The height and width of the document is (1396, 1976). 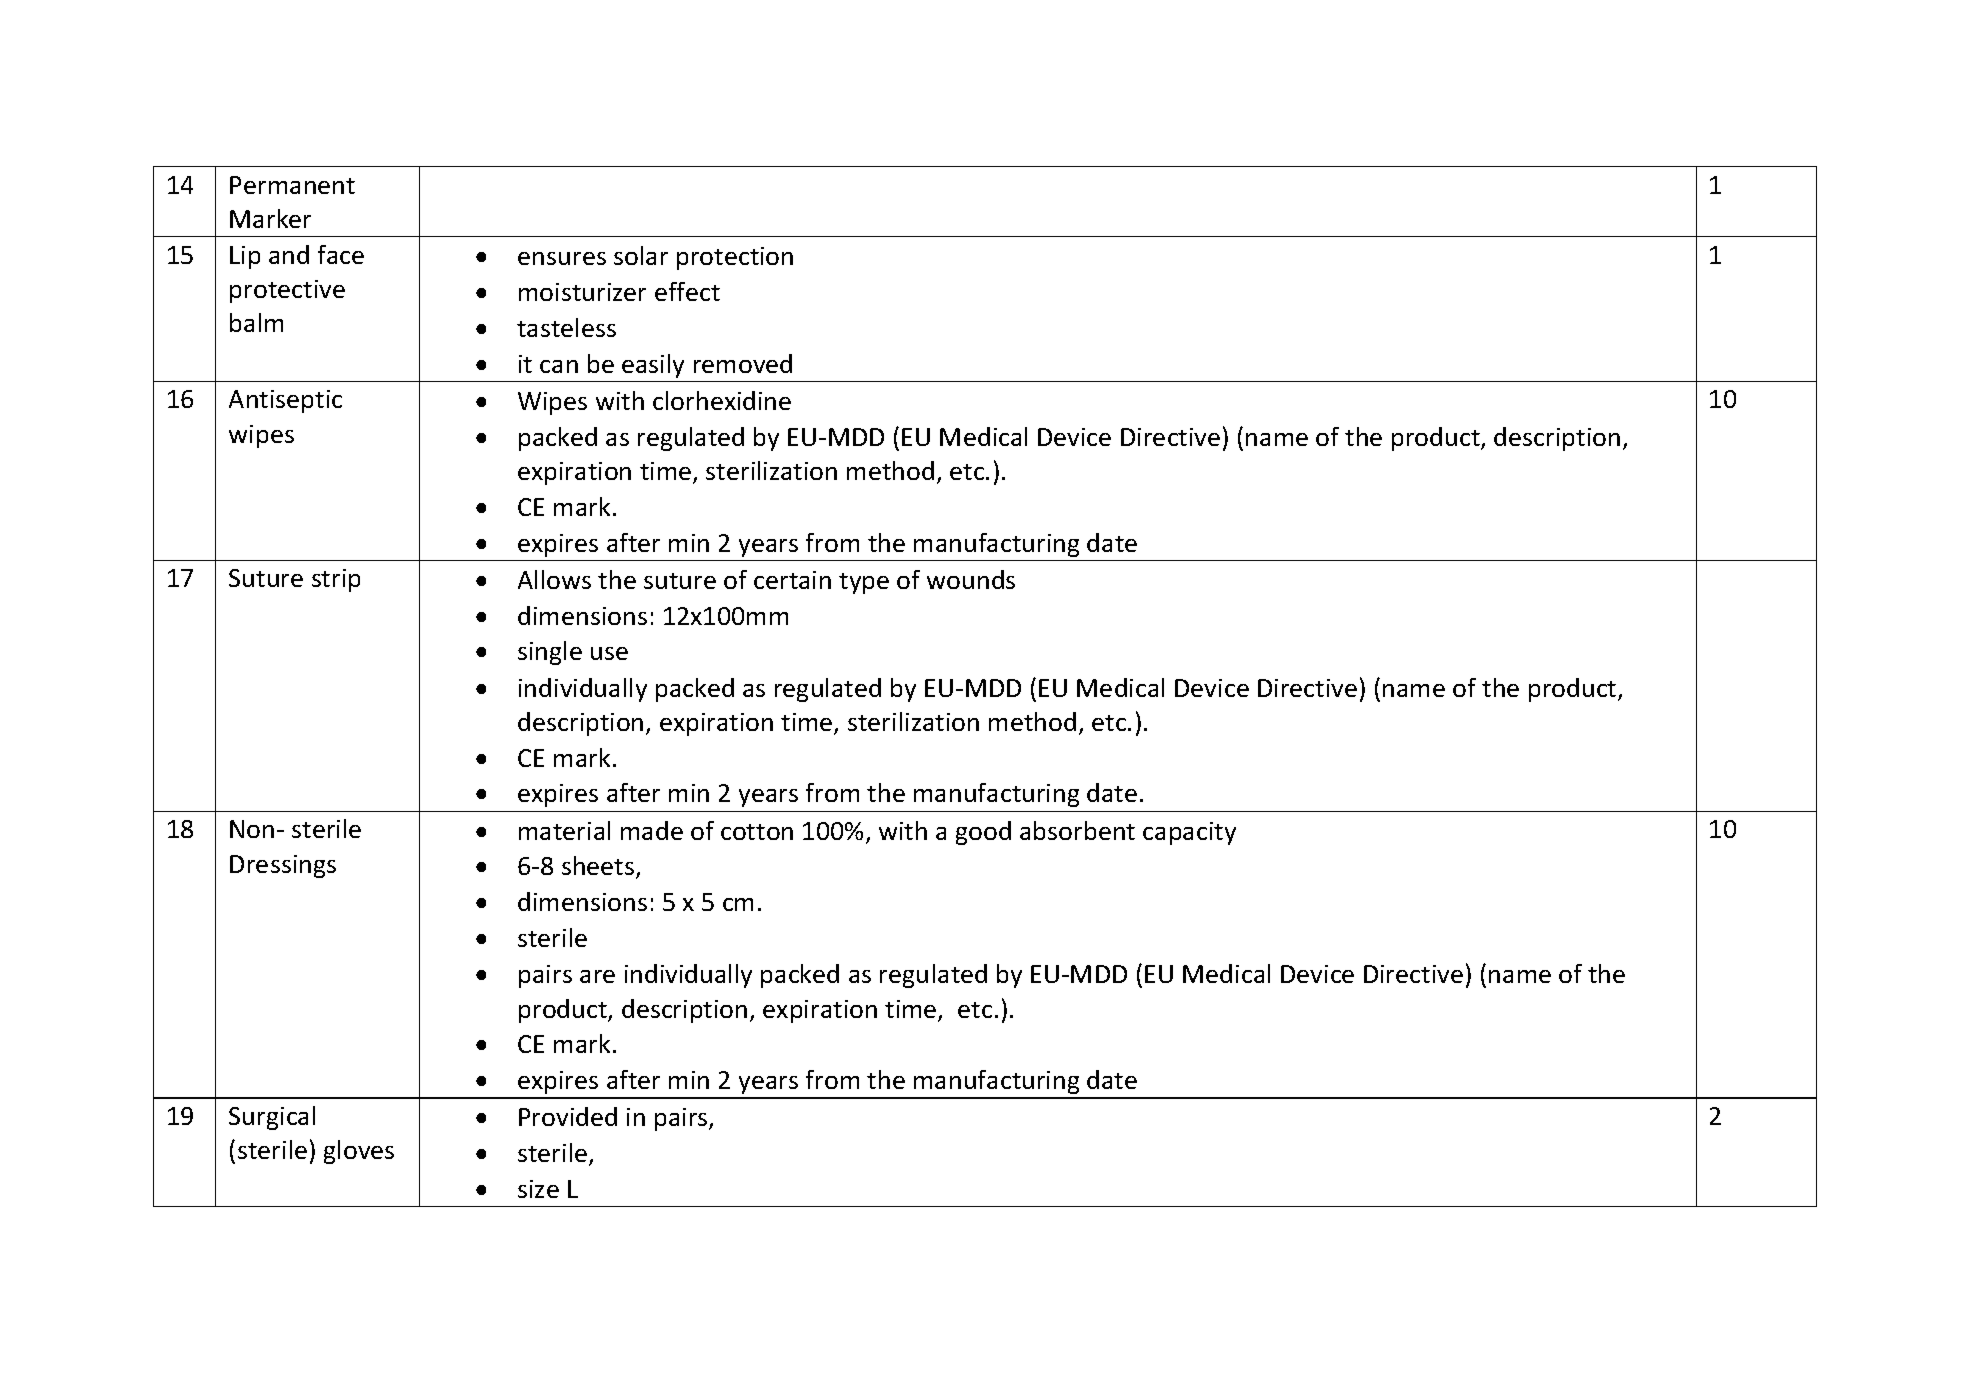 I want to click on cotton, so click(x=757, y=832).
